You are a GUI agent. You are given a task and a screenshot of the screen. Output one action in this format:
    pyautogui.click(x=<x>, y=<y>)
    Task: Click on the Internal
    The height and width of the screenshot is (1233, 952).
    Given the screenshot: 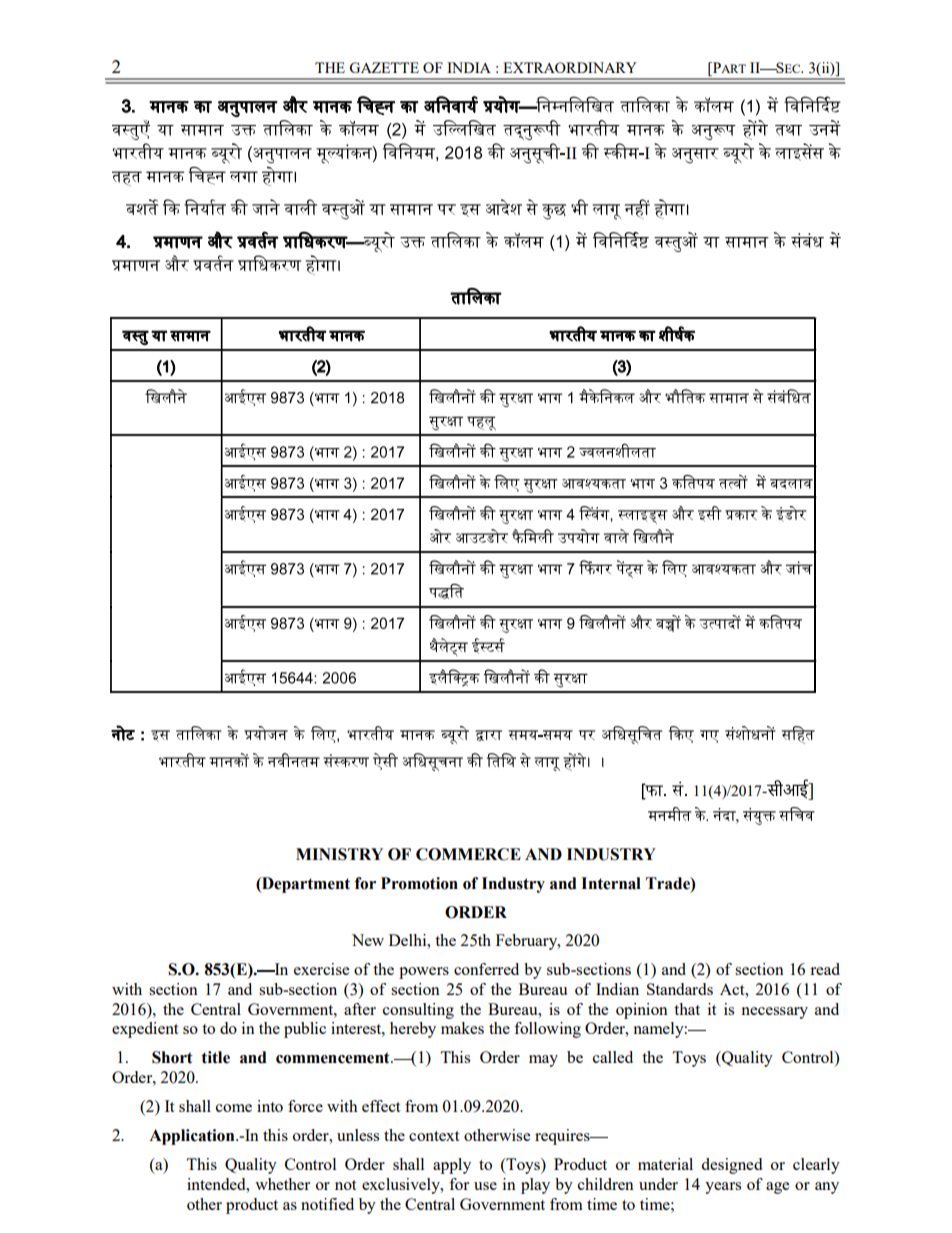 What is the action you would take?
    pyautogui.click(x=611, y=883)
